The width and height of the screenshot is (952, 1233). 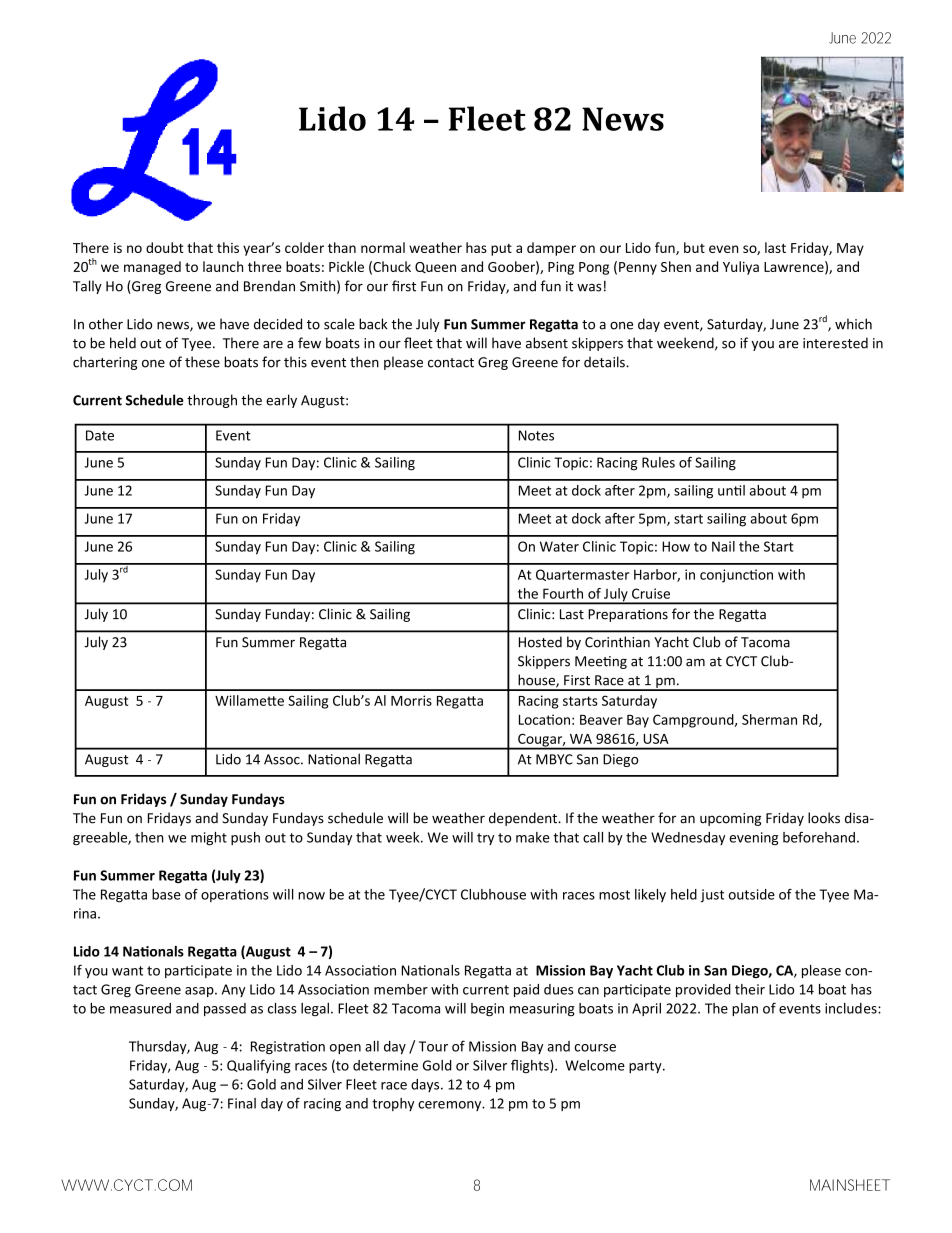 I want to click on Hosted, so click(x=540, y=642).
